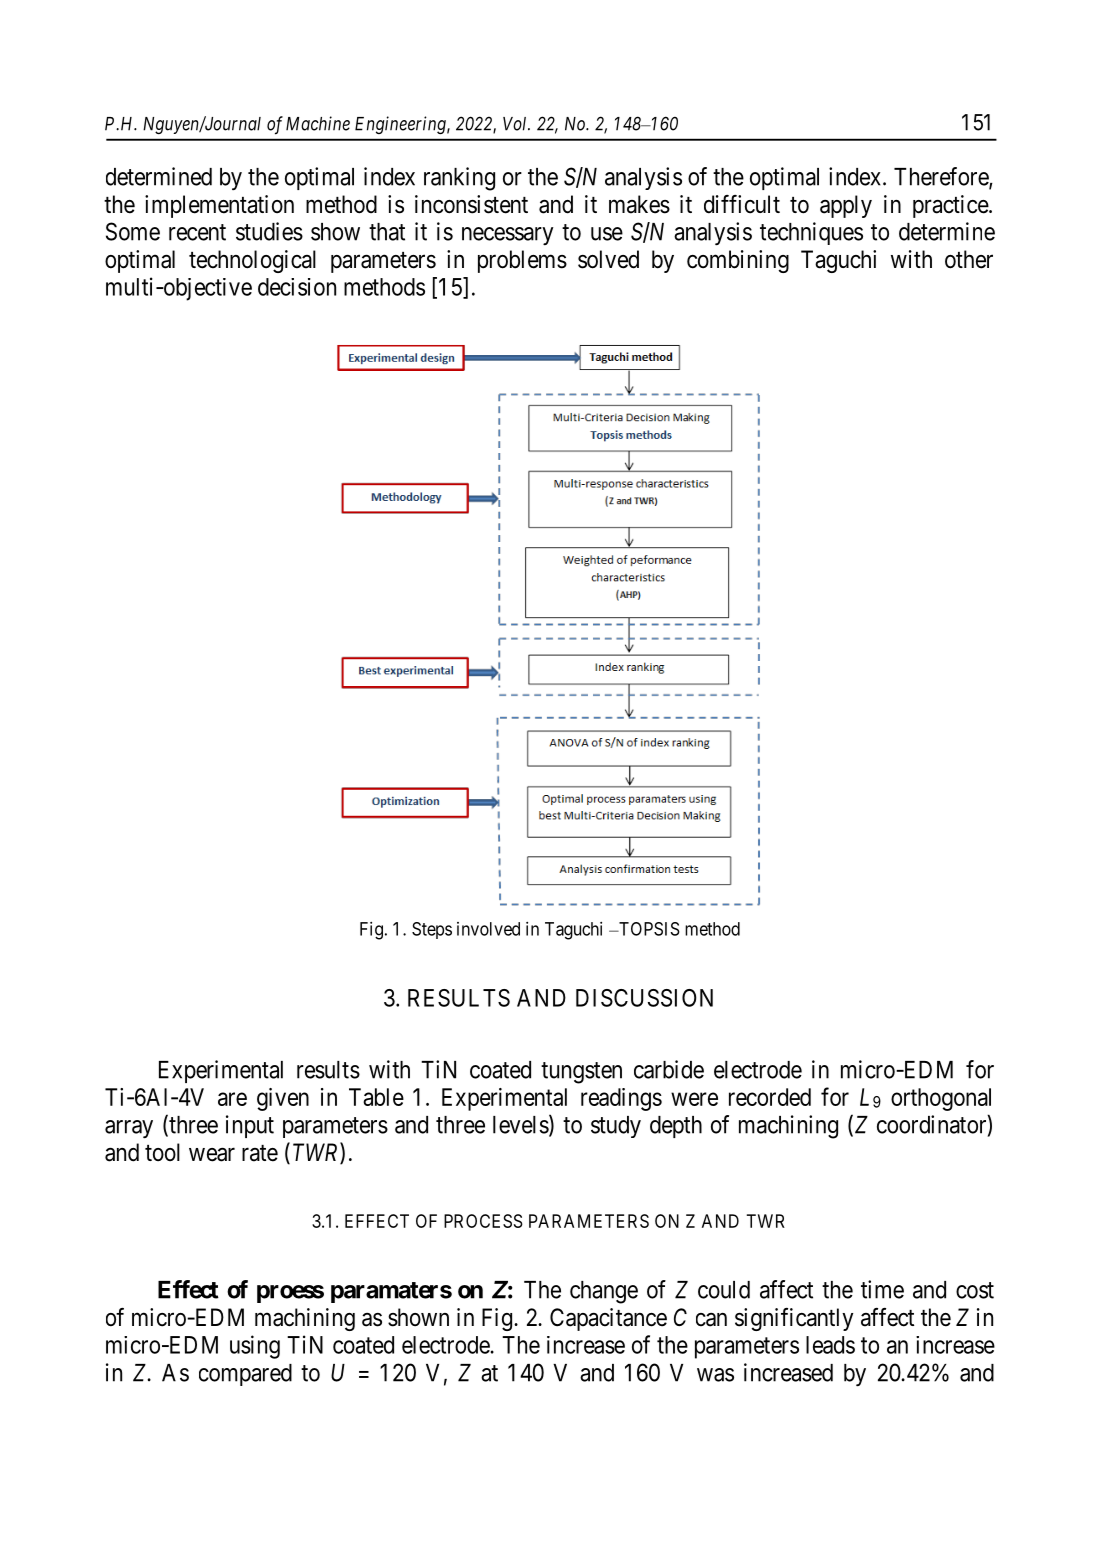  What do you see at coordinates (432, 930) in the document?
I see `Steps` at bounding box center [432, 930].
